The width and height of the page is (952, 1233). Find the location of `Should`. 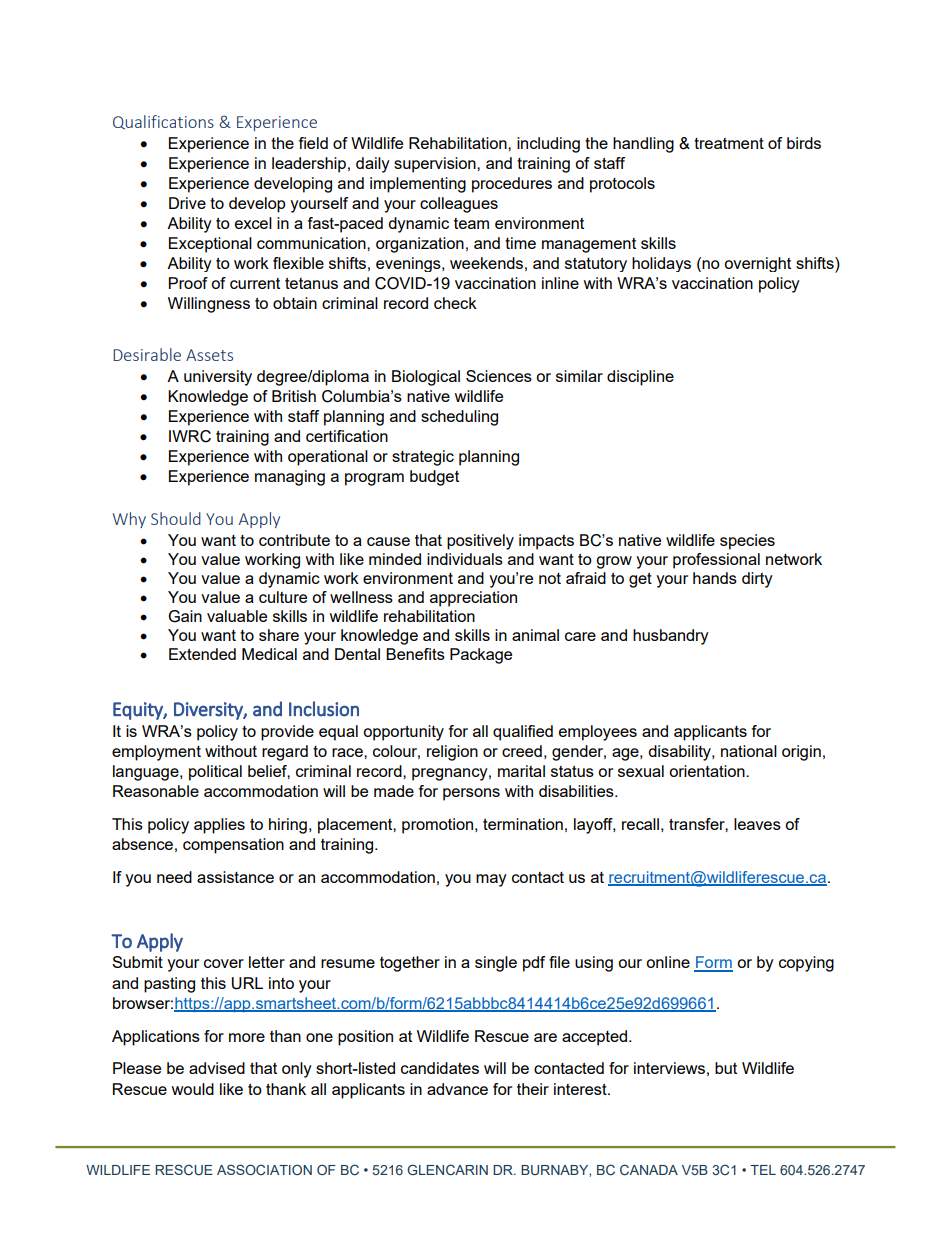

Should is located at coordinates (176, 518).
